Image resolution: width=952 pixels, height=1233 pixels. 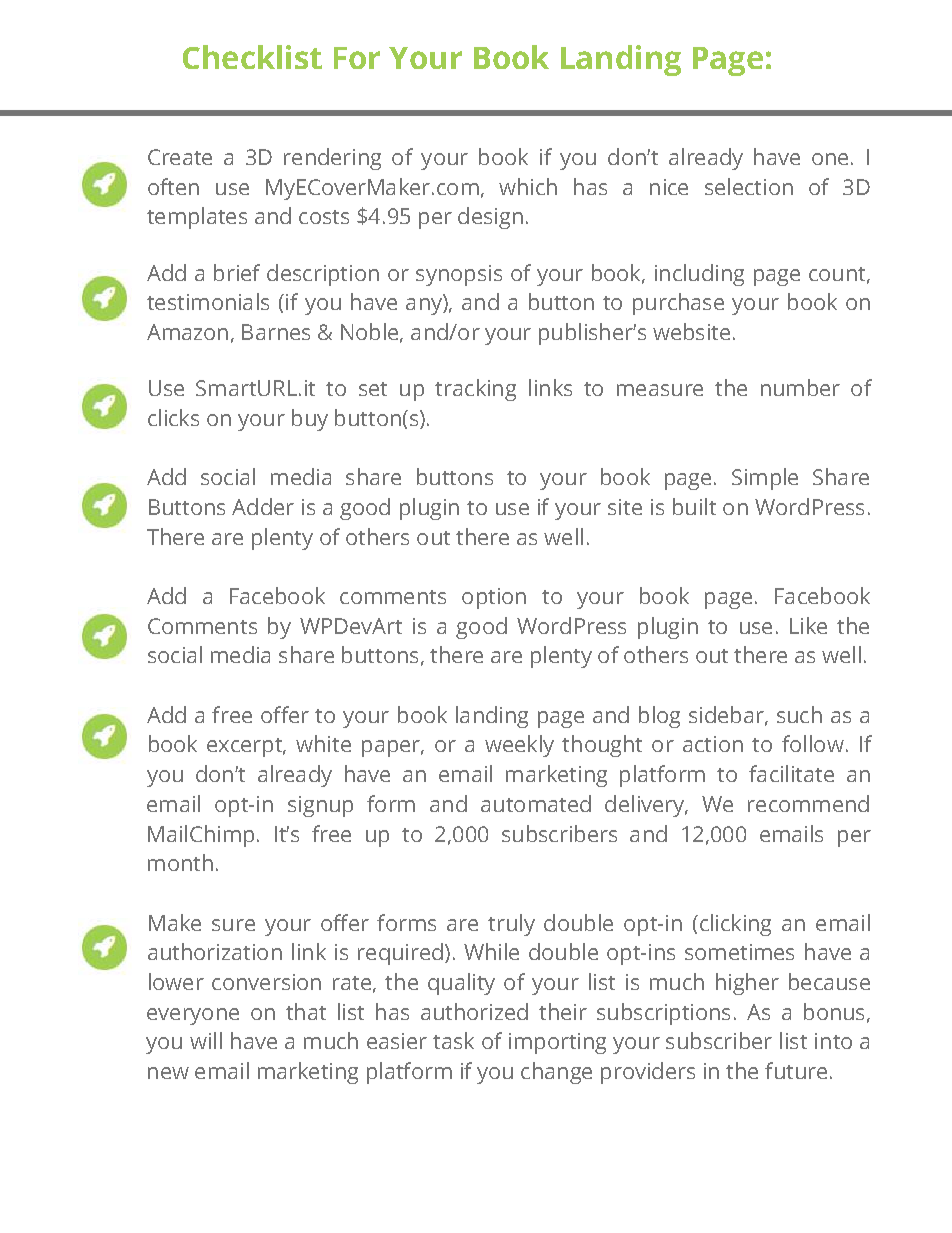 What do you see at coordinates (536, 803) in the page?
I see `automated` at bounding box center [536, 803].
